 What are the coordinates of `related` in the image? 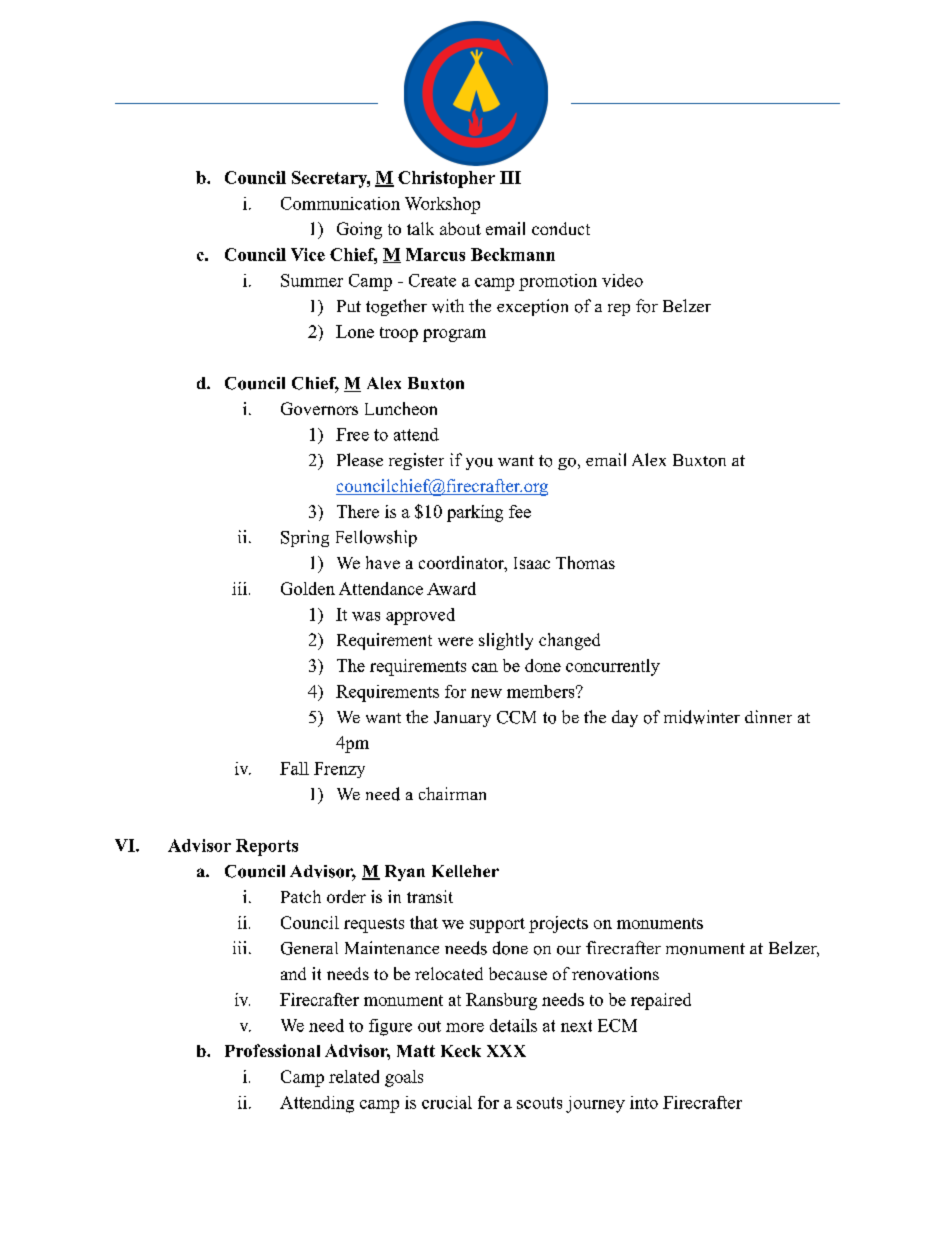 It's located at (354, 1076).
